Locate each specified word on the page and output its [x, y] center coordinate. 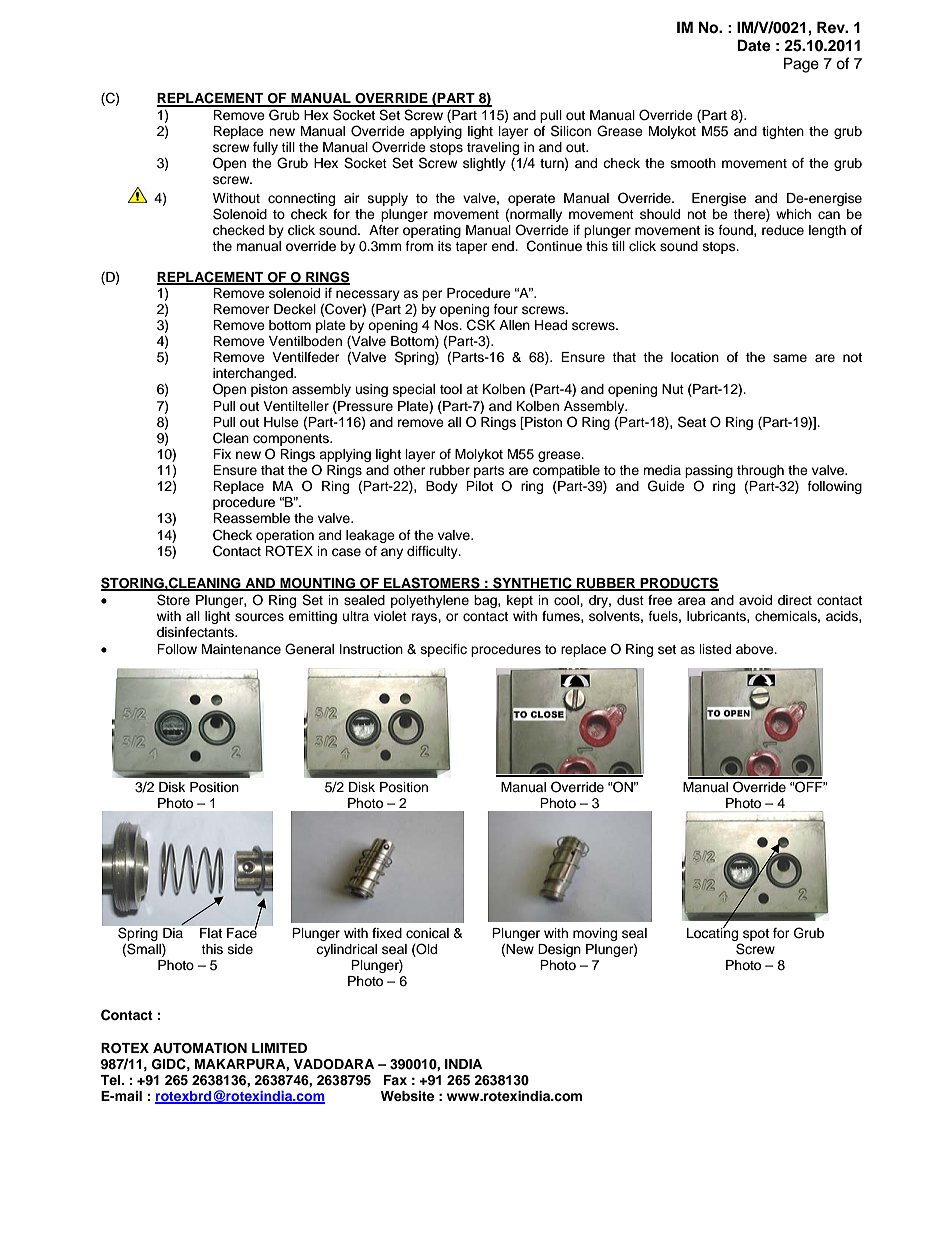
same [790, 358]
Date [754, 45]
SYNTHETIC [532, 583]
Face [242, 932]
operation [285, 536]
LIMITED [279, 1048]
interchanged [254, 376]
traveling [493, 148]
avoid [755, 600]
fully [265, 148]
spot [756, 935]
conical [427, 933]
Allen [514, 325]
